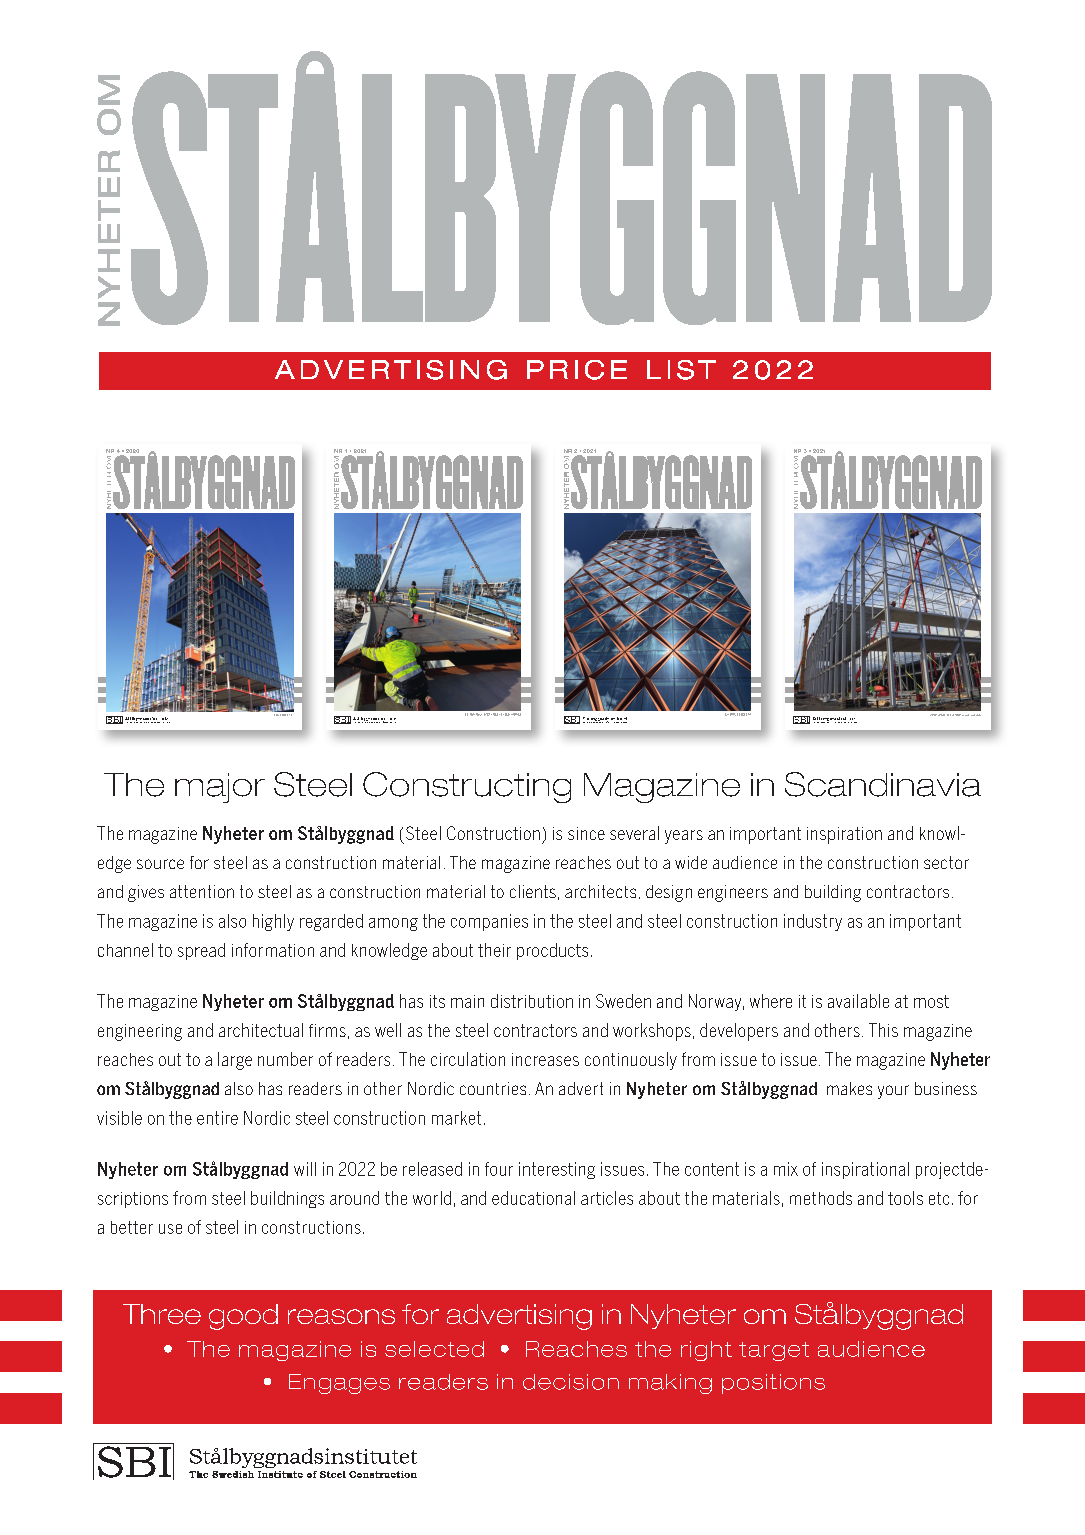 Image resolution: width=1085 pixels, height=1535 pixels. Describe the element at coordinates (577, 370) in the image. I see `PRICE` at that location.
